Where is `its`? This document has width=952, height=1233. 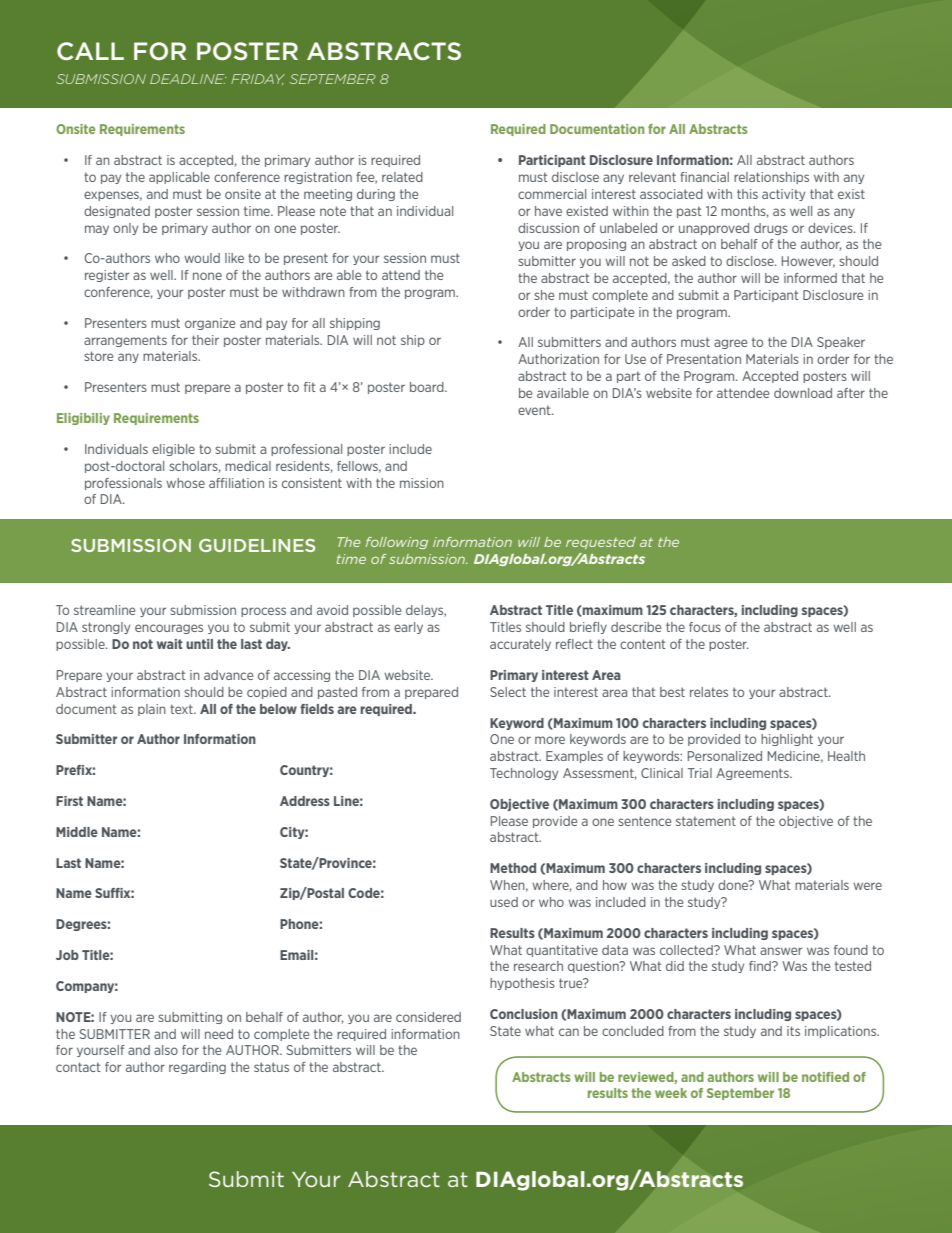 its is located at coordinates (793, 1031).
